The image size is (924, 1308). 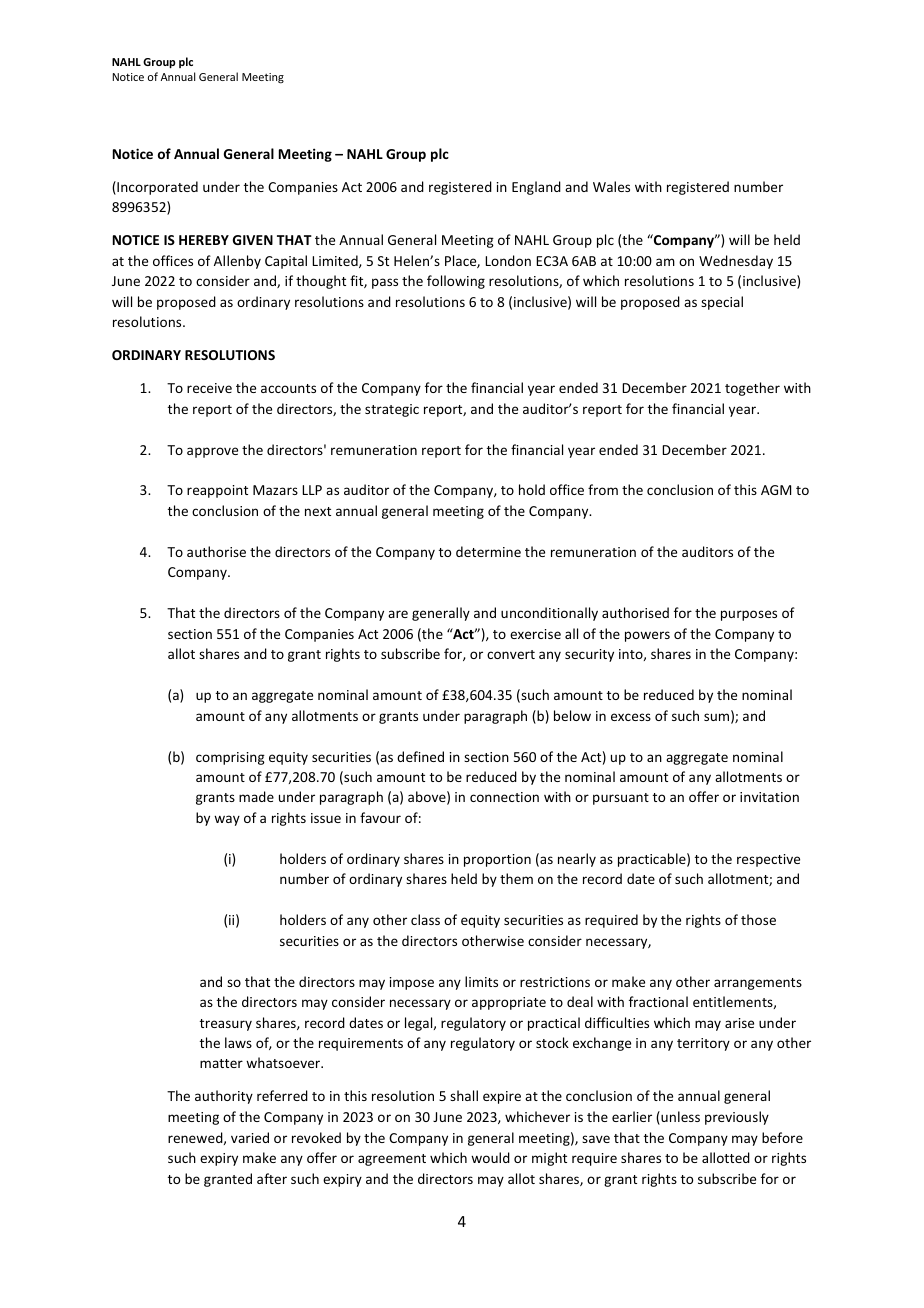 I want to click on AGM, so click(x=776, y=490).
